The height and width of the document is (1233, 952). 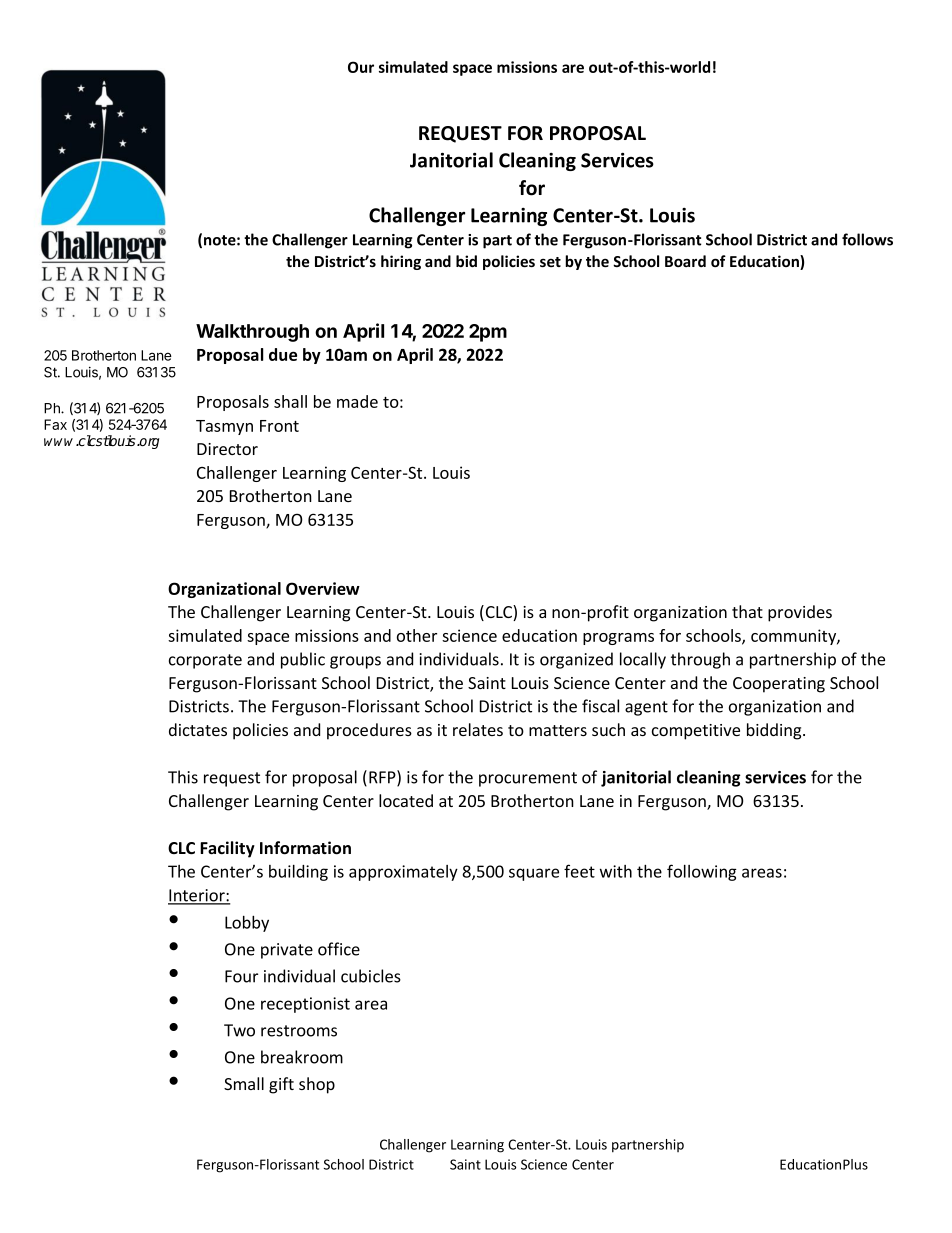 I want to click on approximately, so click(x=403, y=873).
